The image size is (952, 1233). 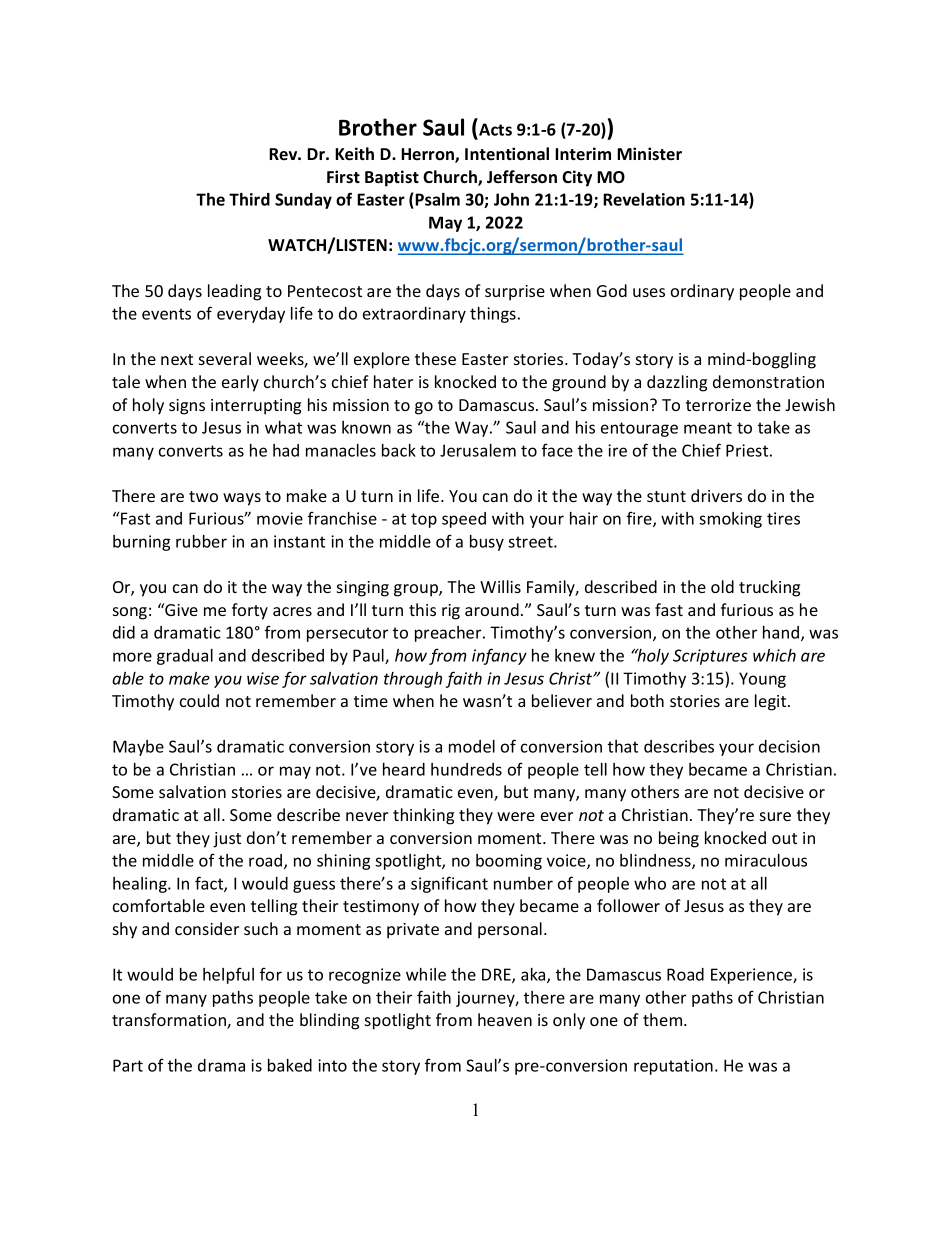 What do you see at coordinates (649, 154) in the screenshot?
I see `Minister` at bounding box center [649, 154].
